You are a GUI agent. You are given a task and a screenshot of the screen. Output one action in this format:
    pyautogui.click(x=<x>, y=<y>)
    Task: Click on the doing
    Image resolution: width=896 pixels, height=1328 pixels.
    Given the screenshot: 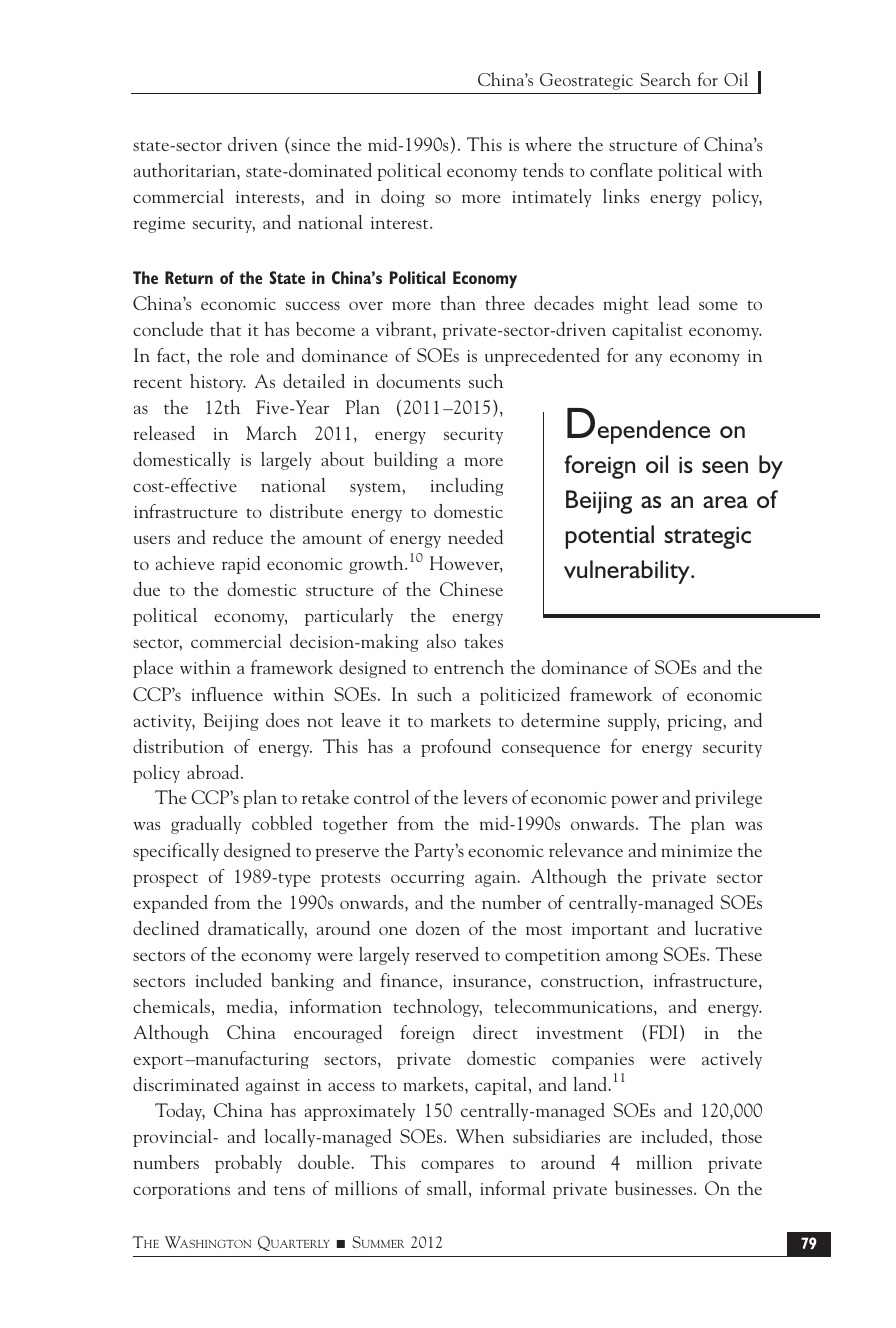 What is the action you would take?
    pyautogui.click(x=403, y=198)
